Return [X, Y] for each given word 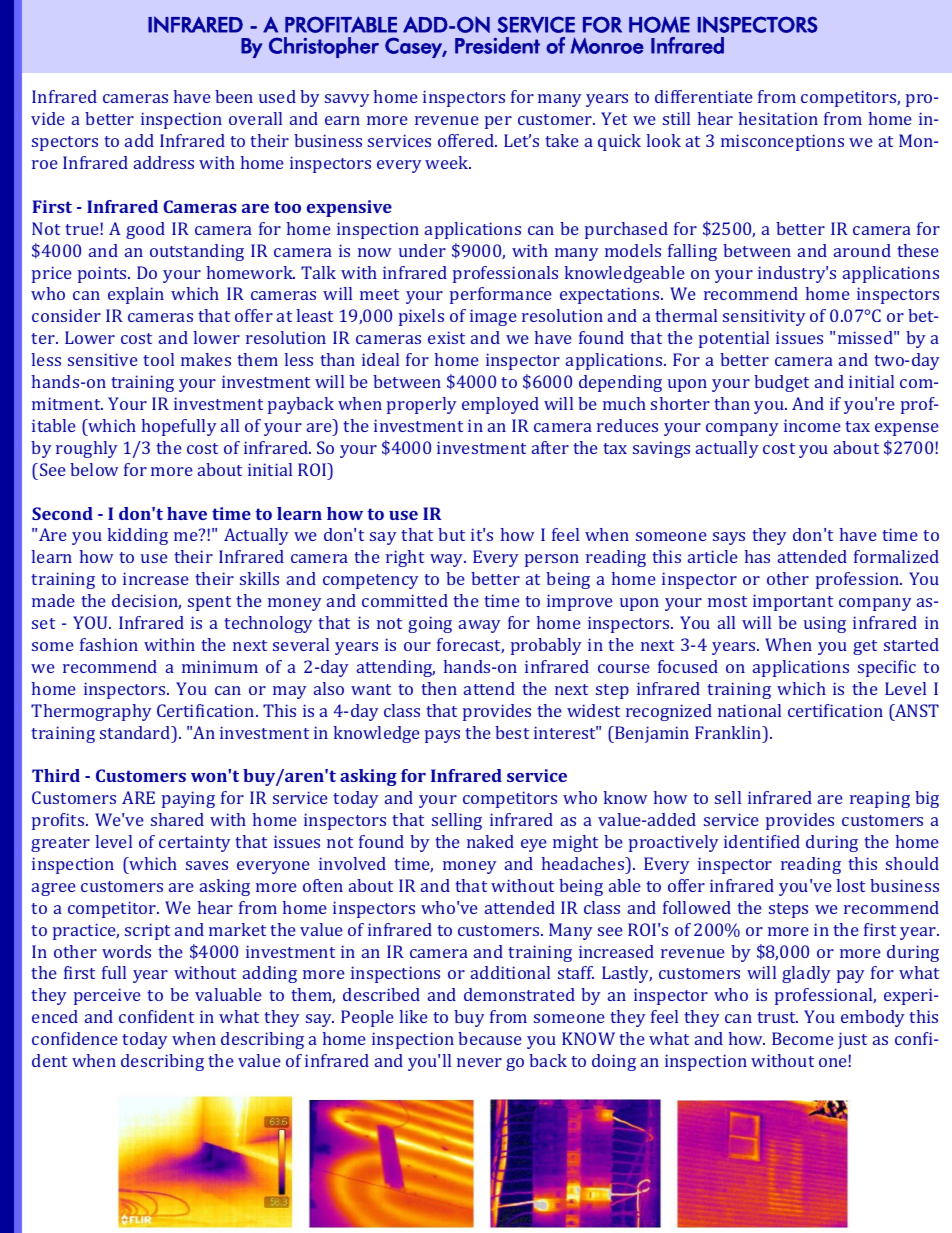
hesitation [778, 118]
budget [781, 383]
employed [500, 405]
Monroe [607, 45]
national [749, 710]
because [490, 1038]
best [512, 732]
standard [136, 732]
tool [158, 359]
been [234, 96]
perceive [107, 996]
